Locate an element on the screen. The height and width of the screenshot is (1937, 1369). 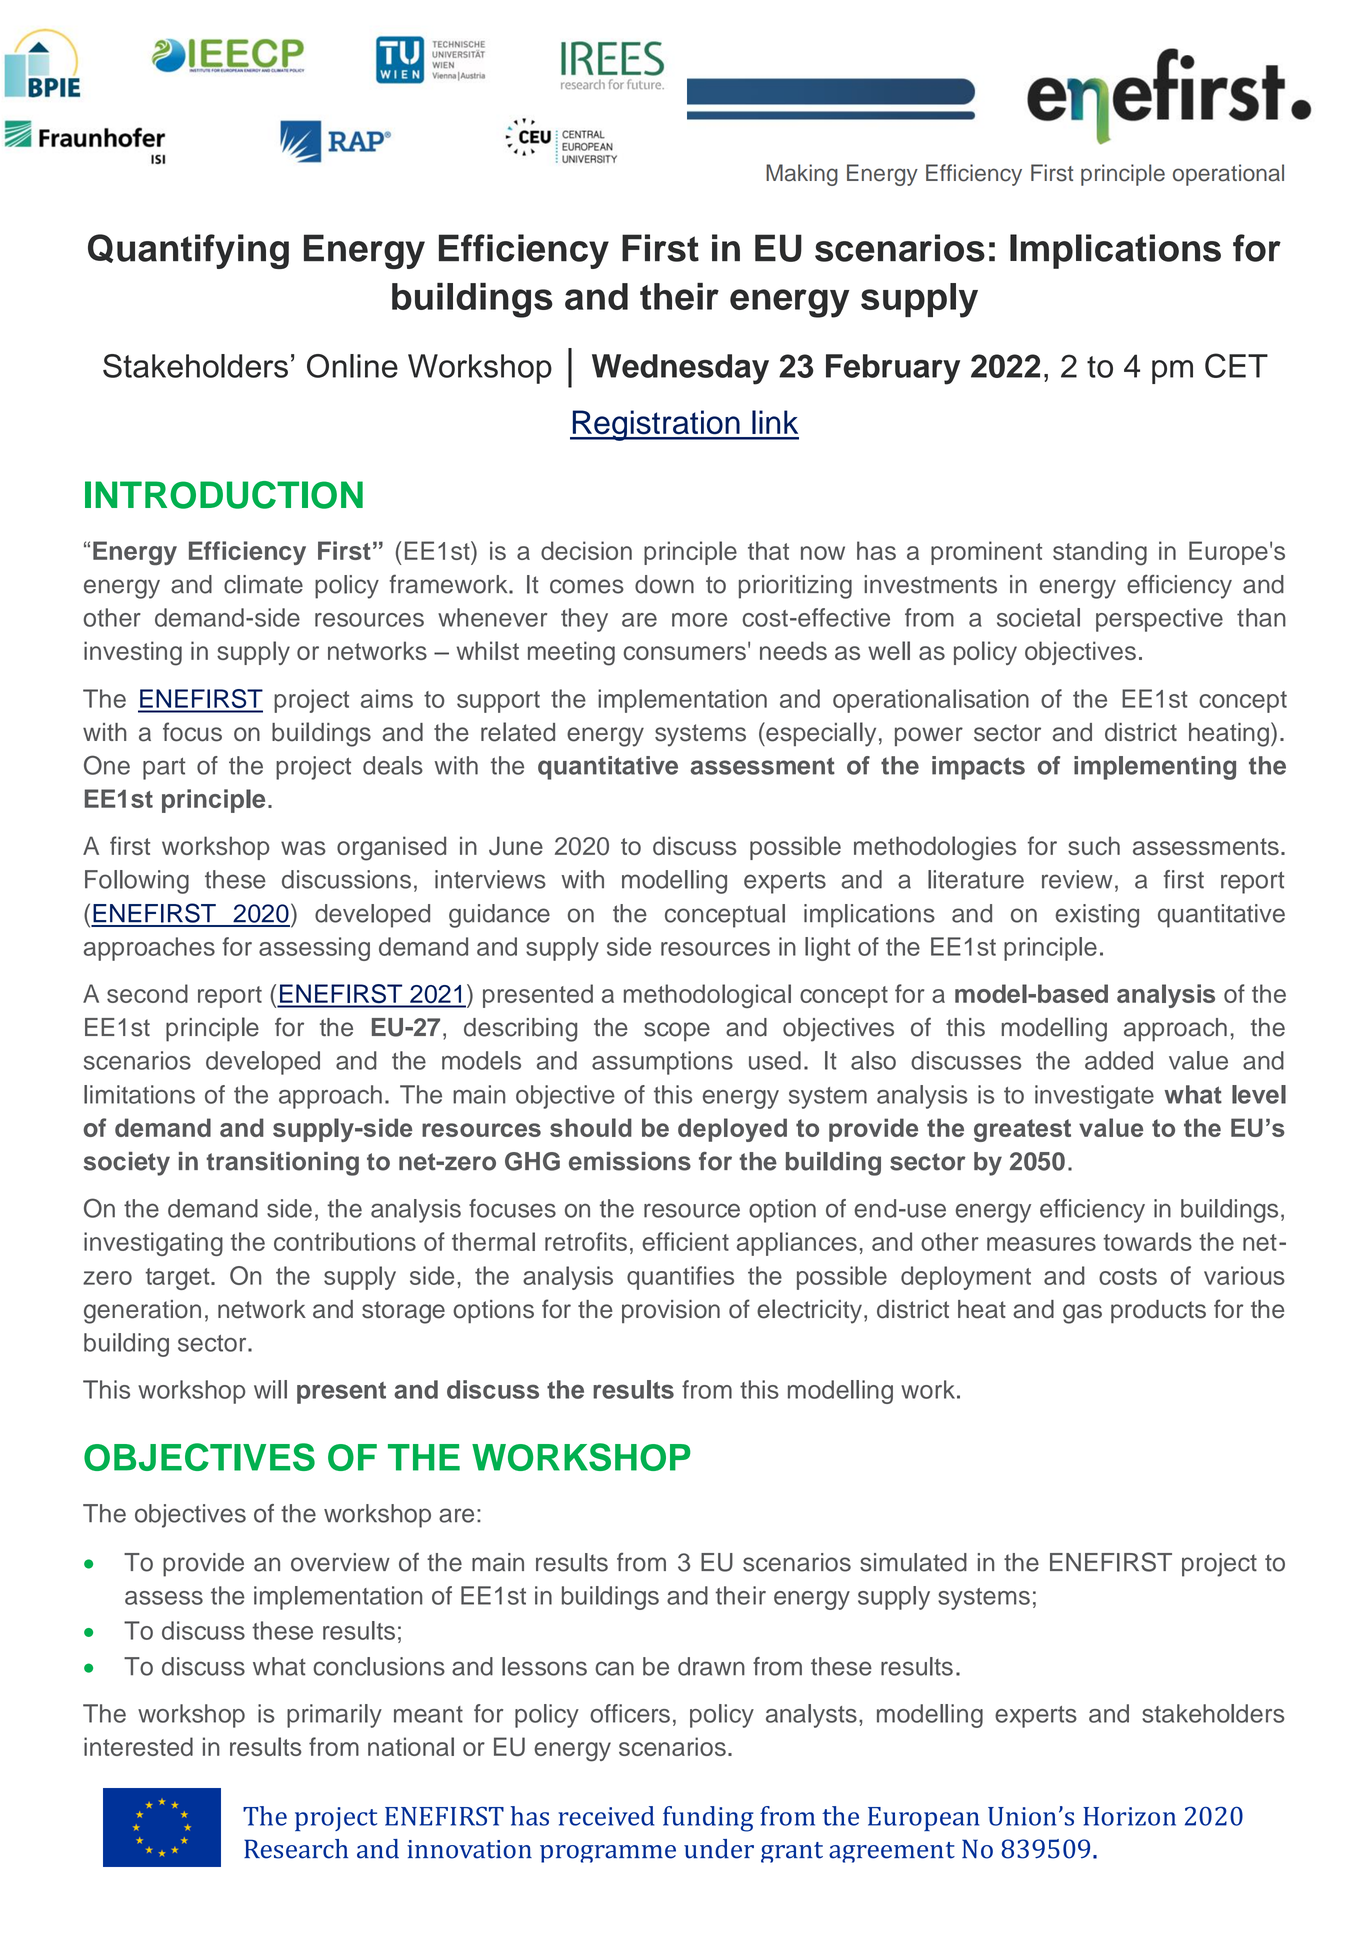
CET is located at coordinates (1236, 365).
